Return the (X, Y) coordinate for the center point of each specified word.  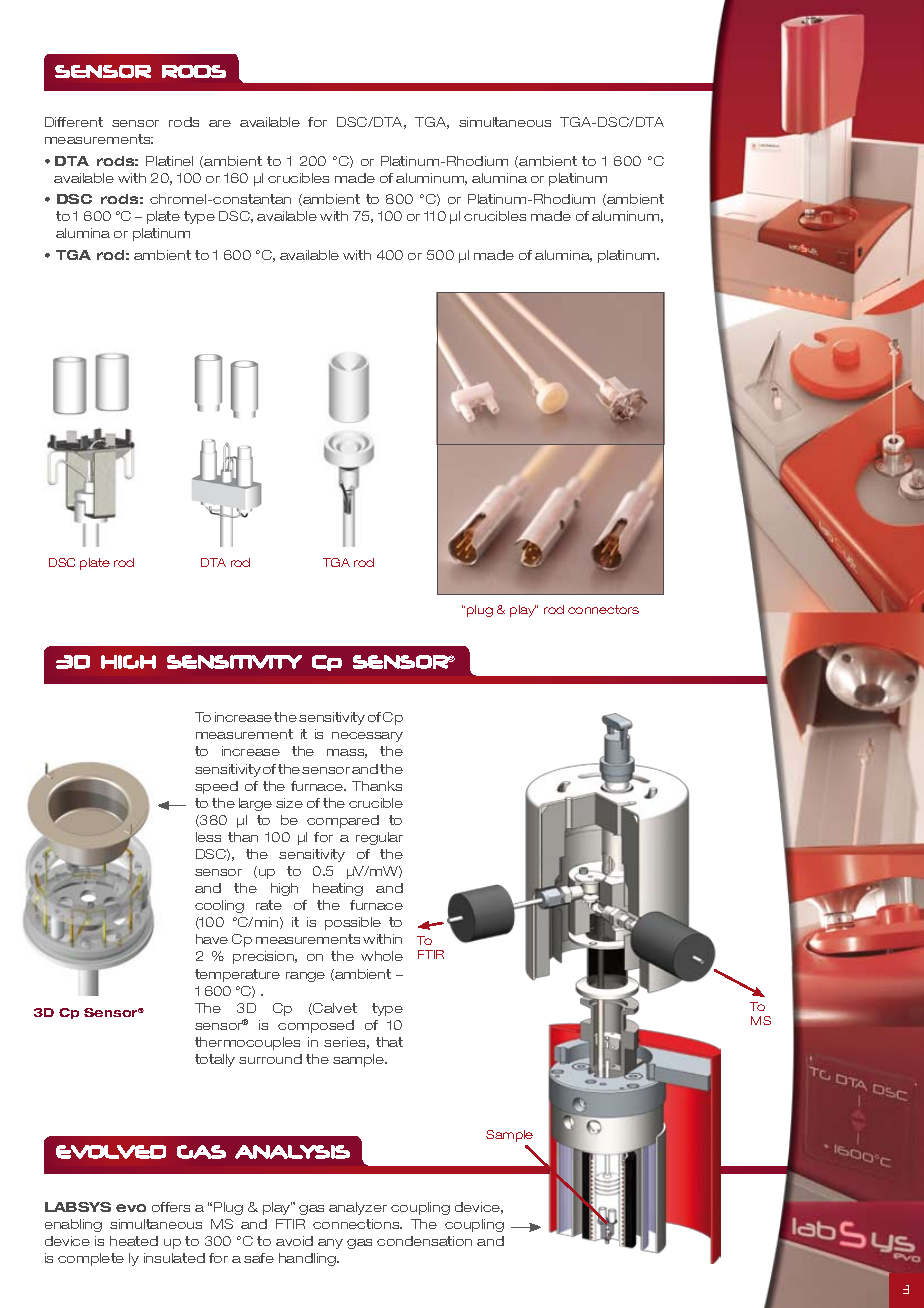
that (389, 1042)
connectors (603, 609)
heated (134, 1241)
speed (216, 787)
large (255, 804)
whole (382, 956)
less (208, 837)
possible (353, 923)
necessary (367, 737)
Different (74, 122)
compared (343, 821)
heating (338, 889)
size (289, 803)
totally (215, 1060)
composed (316, 1026)
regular (379, 838)
